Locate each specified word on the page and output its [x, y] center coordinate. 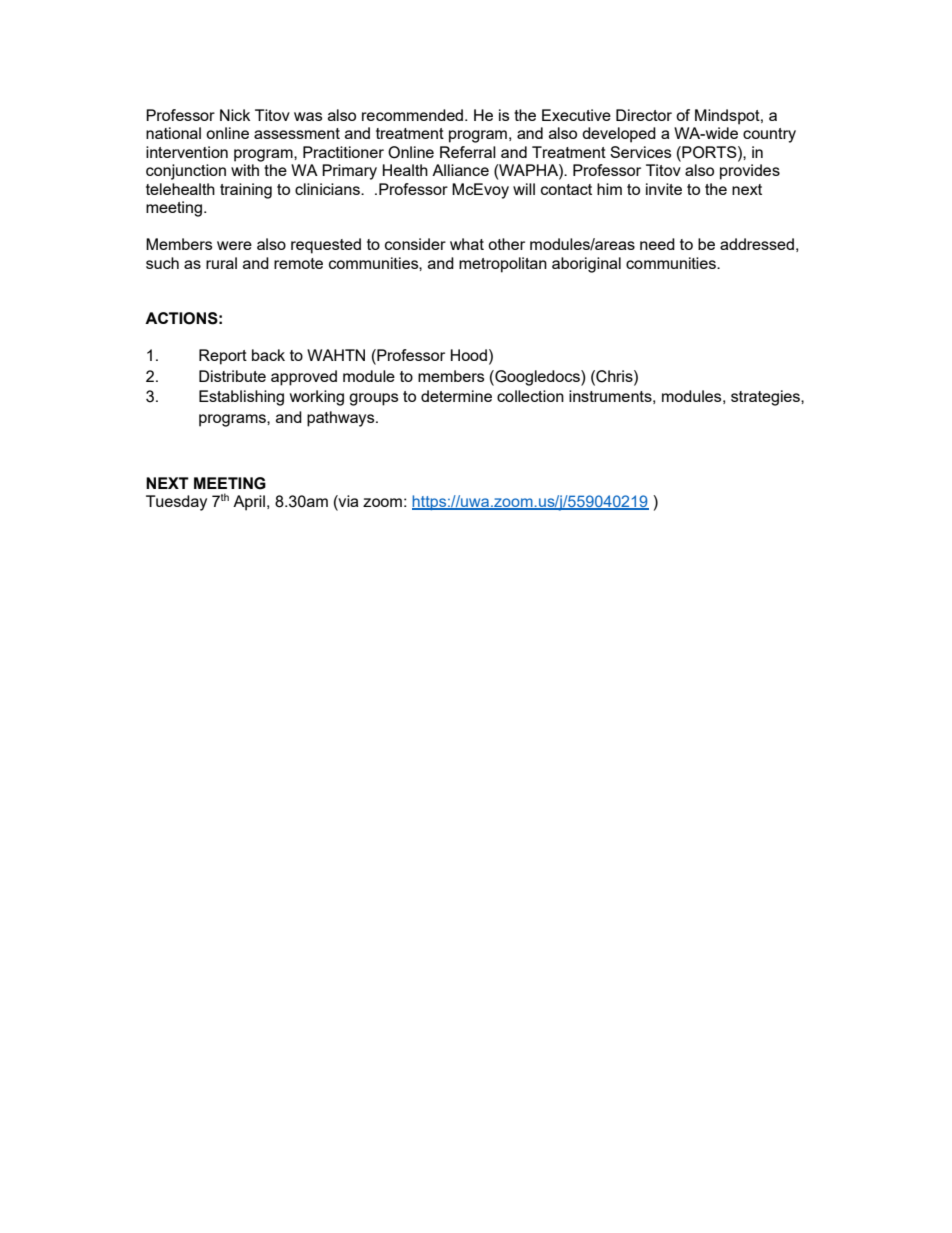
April [249, 503]
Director [644, 115]
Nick [235, 115]
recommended [414, 115]
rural [221, 263]
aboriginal [586, 265]
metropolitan [503, 265]
